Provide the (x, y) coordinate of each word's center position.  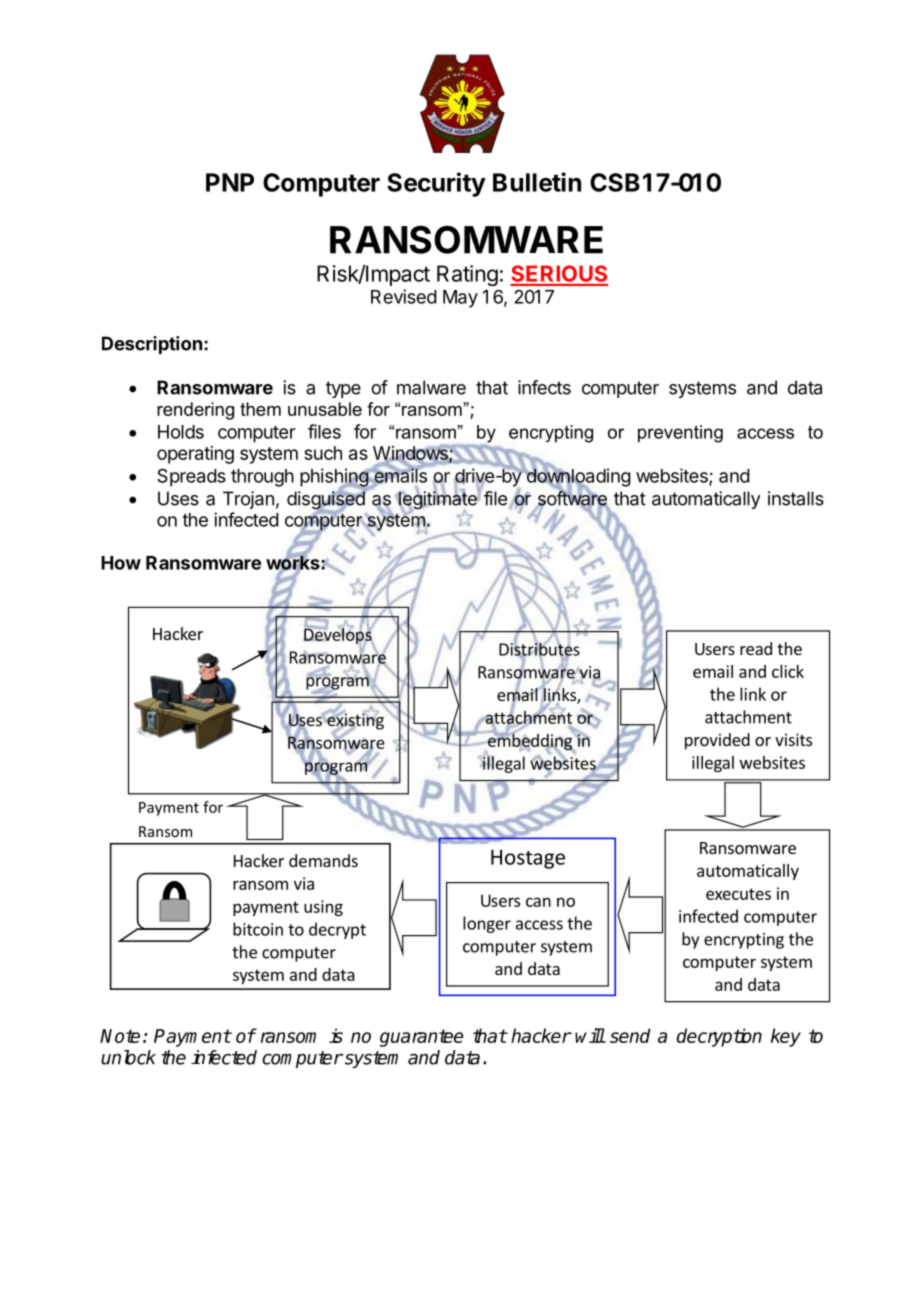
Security (436, 184)
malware (431, 387)
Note (120, 1036)
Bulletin (537, 182)
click (788, 671)
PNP (230, 182)
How (121, 563)
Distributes (539, 649)
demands (323, 860)
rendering (195, 411)
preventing (680, 434)
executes (738, 894)
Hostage (528, 859)
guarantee (422, 1038)
